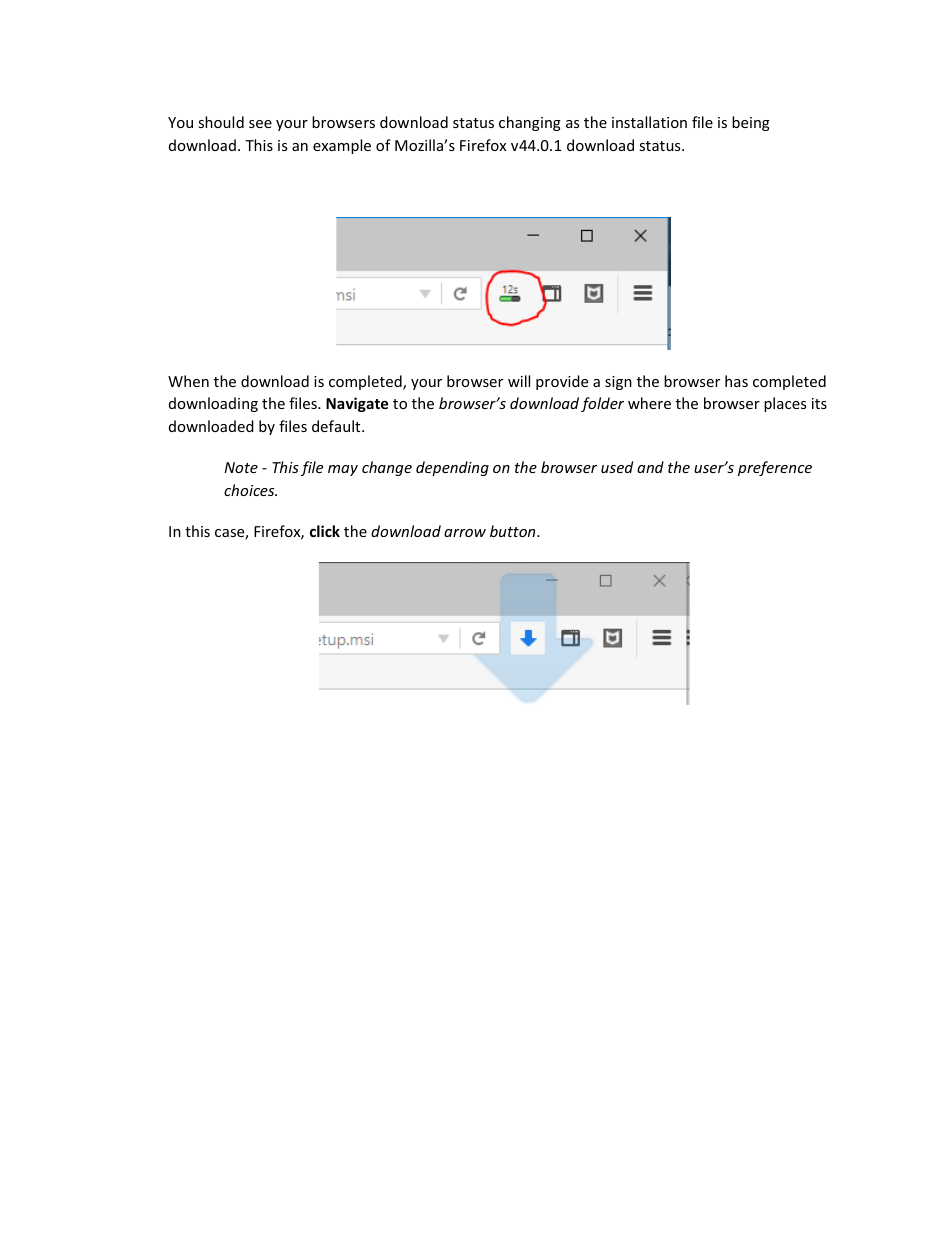 The width and height of the screenshot is (952, 1233). What do you see at coordinates (452, 468) in the screenshot?
I see `depending` at bounding box center [452, 468].
